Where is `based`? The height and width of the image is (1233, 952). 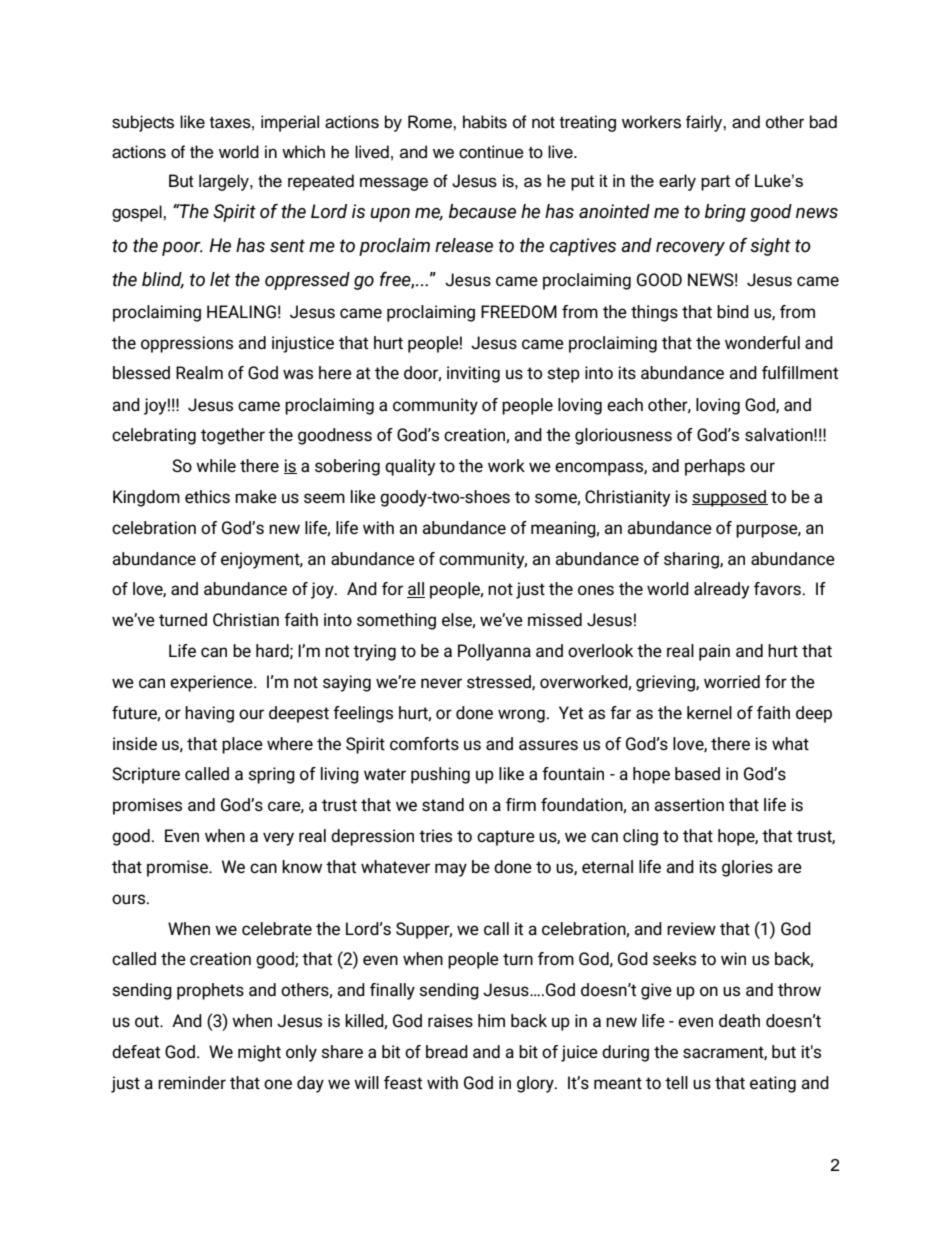
based is located at coordinates (697, 774).
